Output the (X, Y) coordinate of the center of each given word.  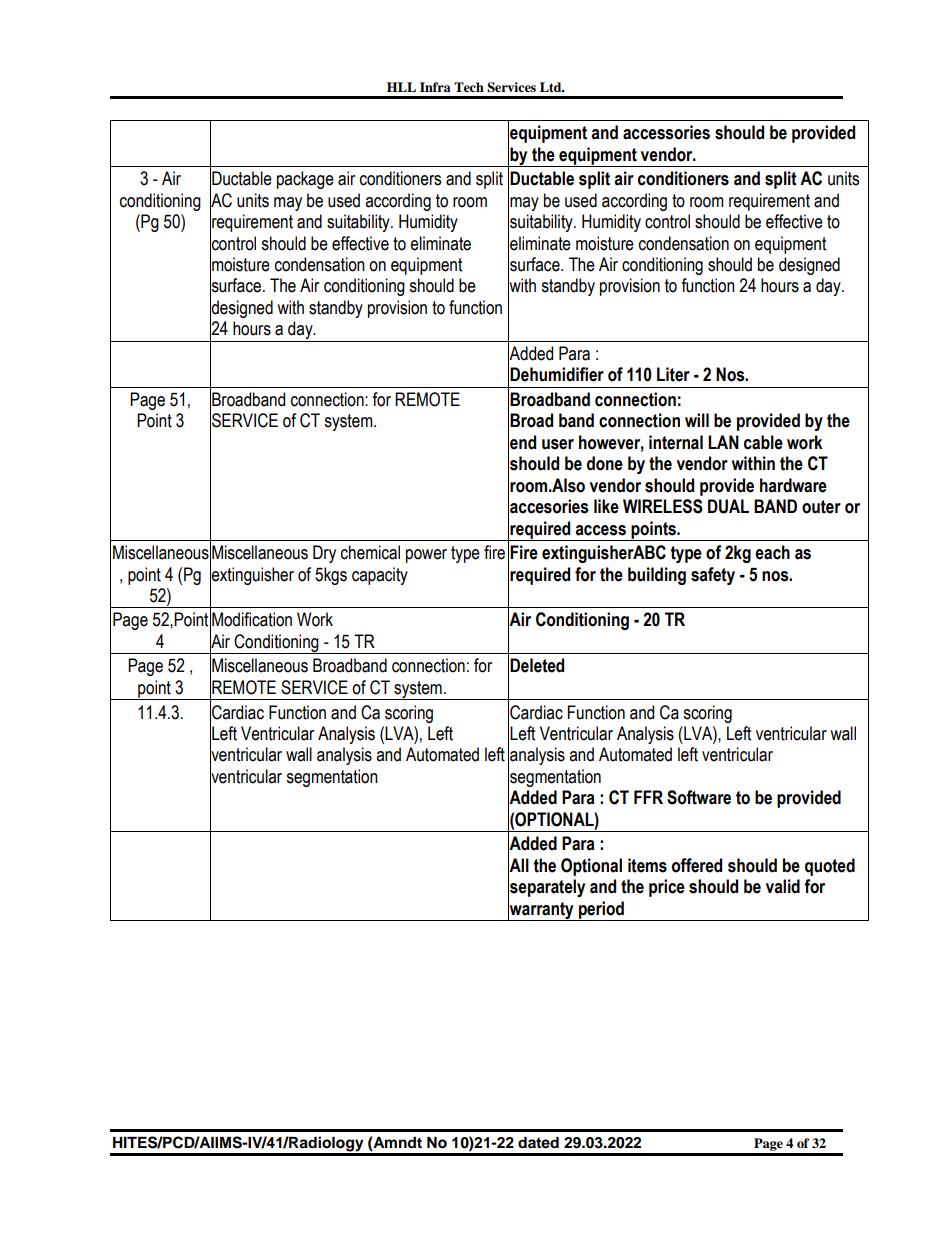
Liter (673, 374)
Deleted (537, 665)
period (601, 911)
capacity (380, 576)
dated (538, 1143)
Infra (435, 87)
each (772, 552)
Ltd (552, 87)
